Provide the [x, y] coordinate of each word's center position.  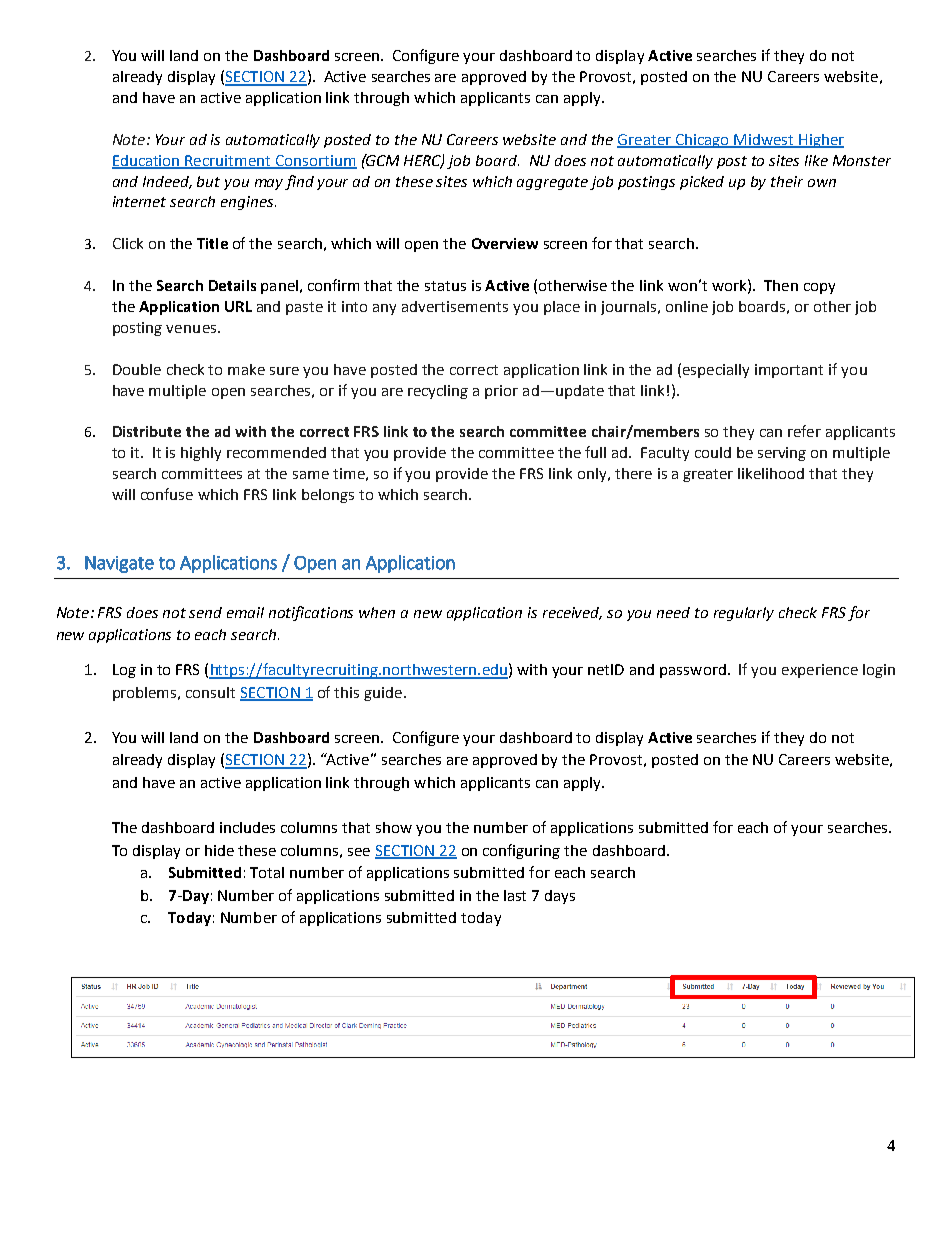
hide [219, 850]
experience [820, 671]
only [593, 475]
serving [782, 454]
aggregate [554, 183]
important [789, 371]
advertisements [455, 306]
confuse [167, 494]
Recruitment [229, 161]
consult [210, 692]
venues [191, 329]
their [787, 181]
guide [384, 694]
